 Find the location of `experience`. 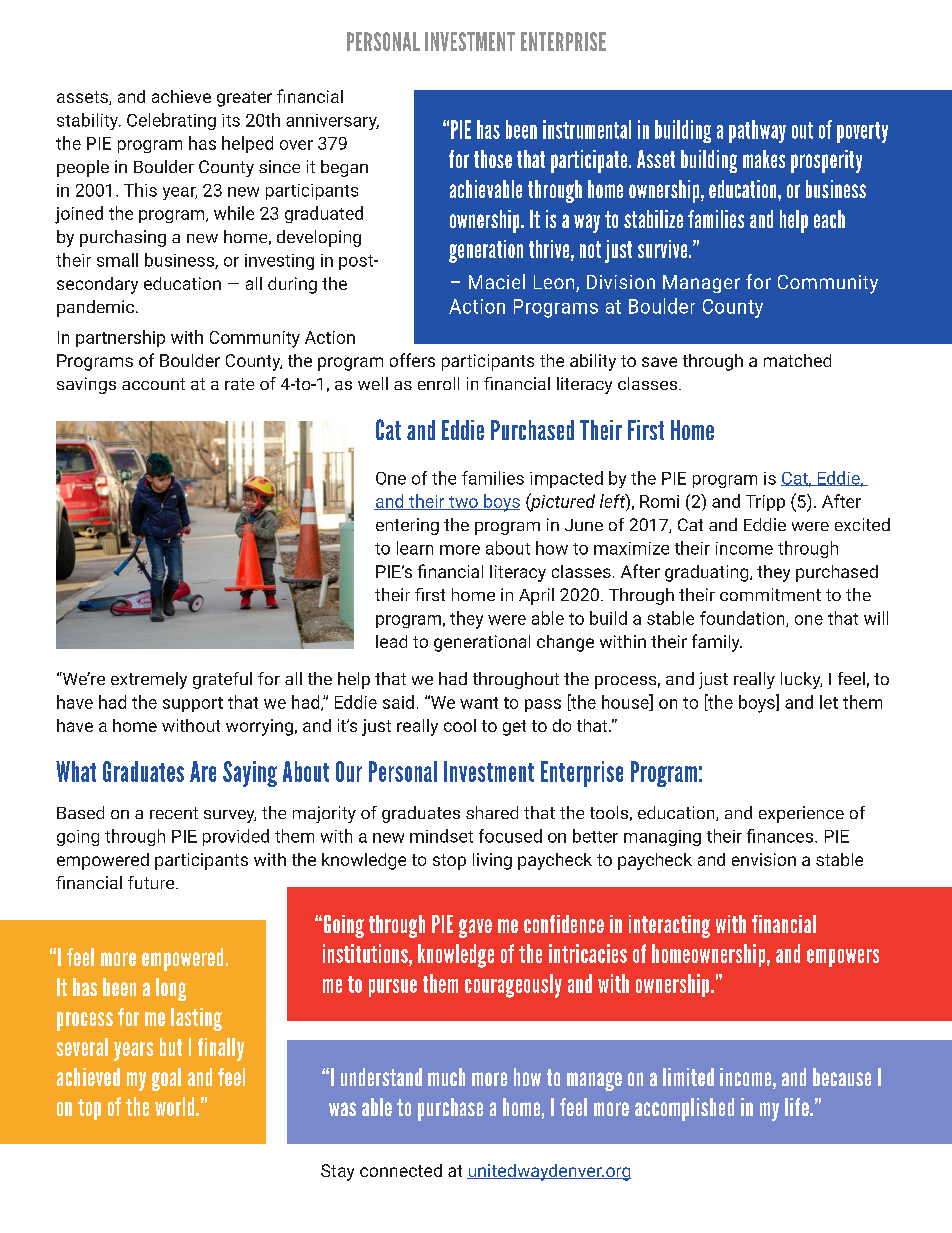

experience is located at coordinates (801, 814).
